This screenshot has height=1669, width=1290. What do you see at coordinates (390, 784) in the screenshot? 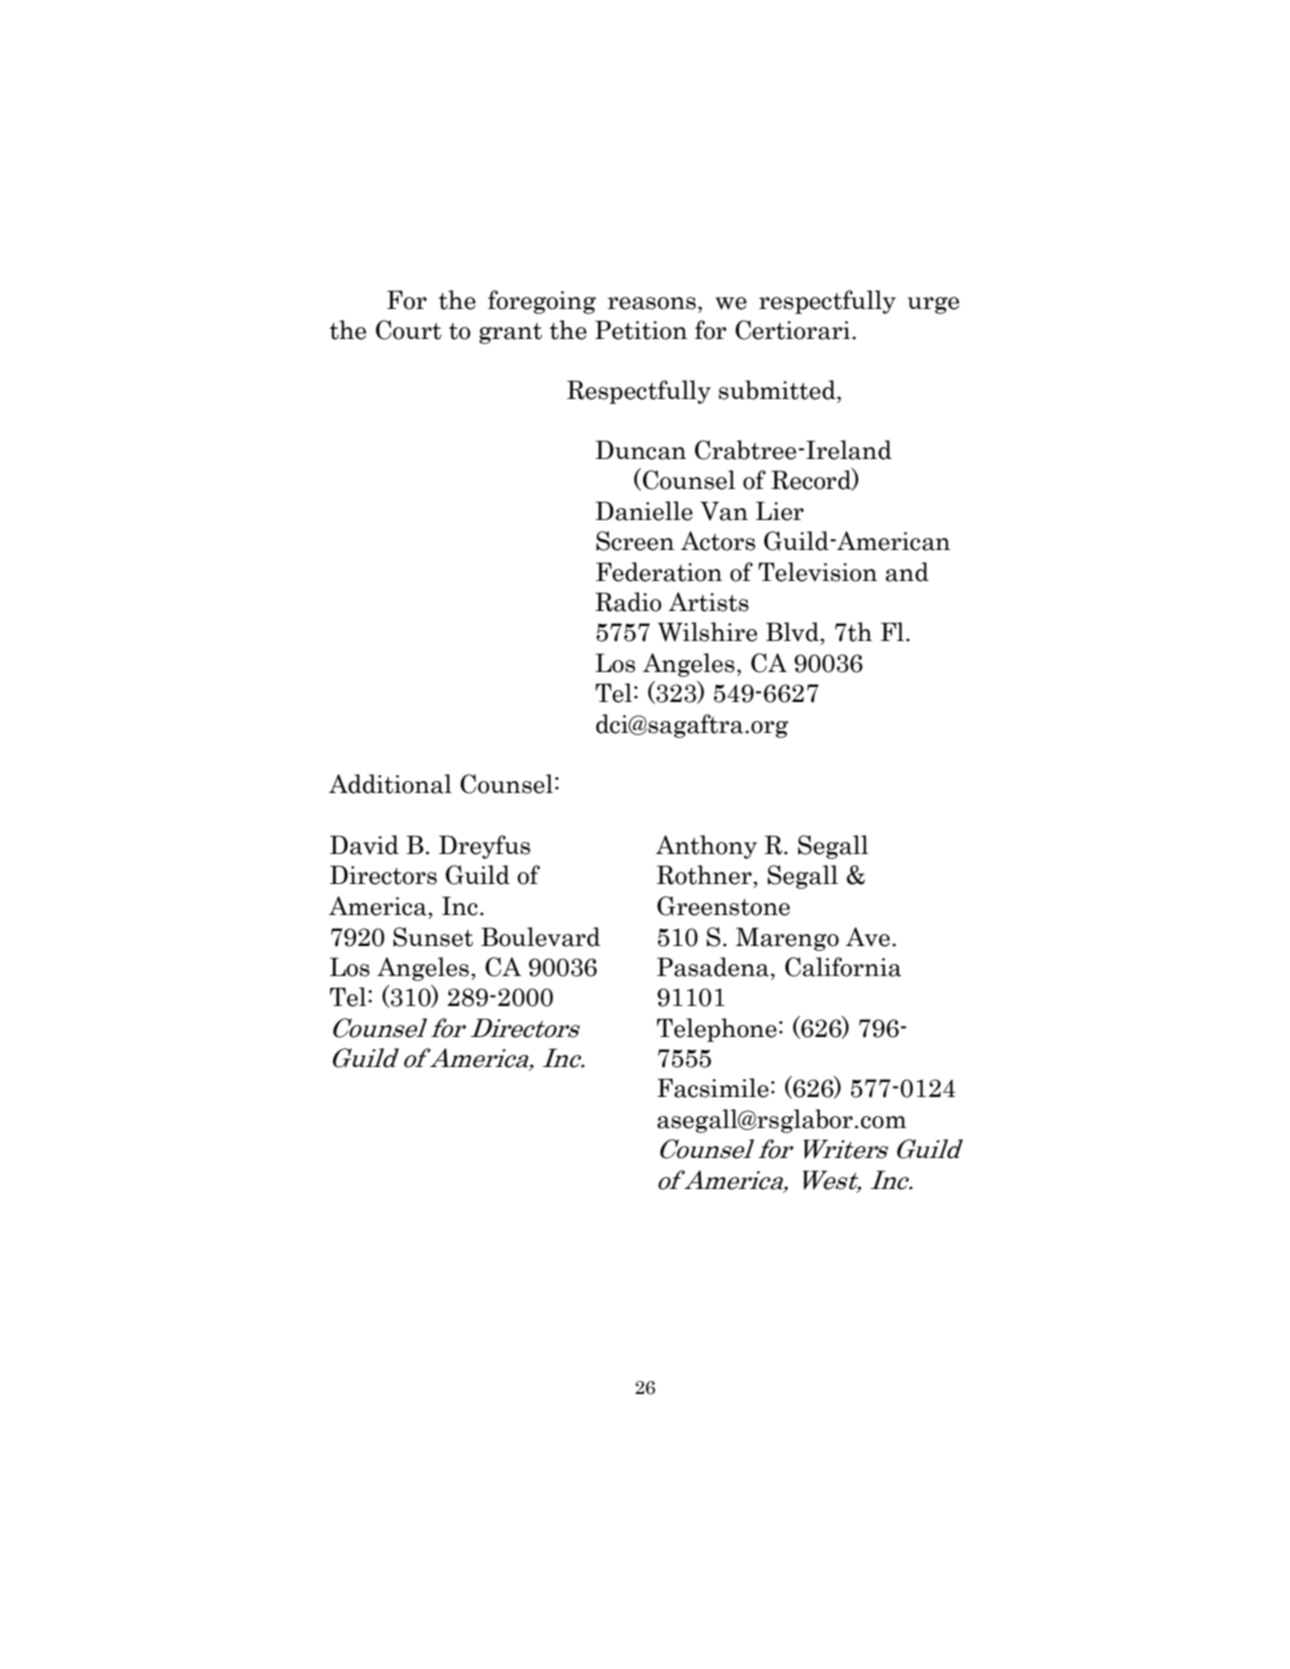
I see `Additional` at bounding box center [390, 784].
